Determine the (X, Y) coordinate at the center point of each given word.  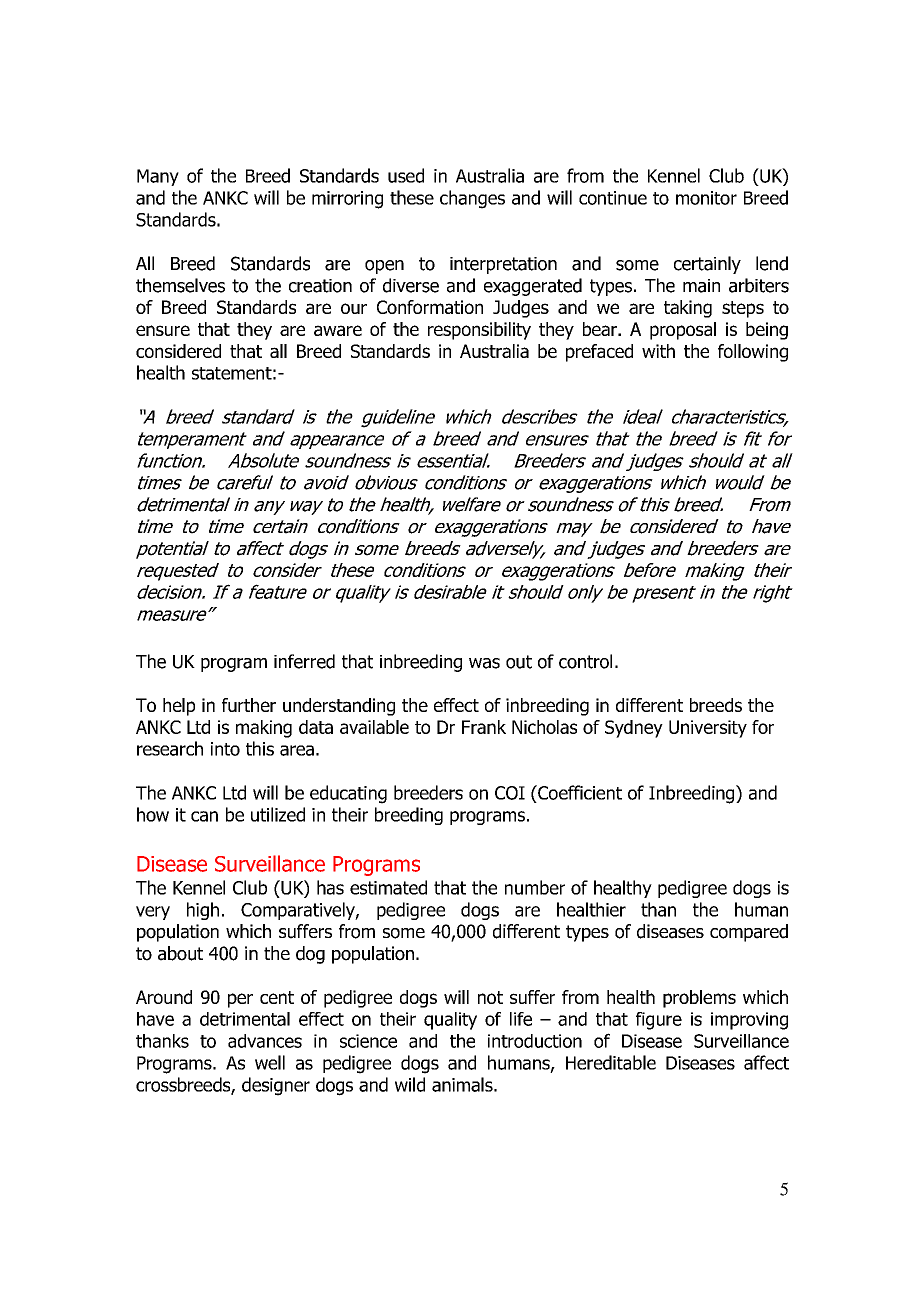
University (708, 729)
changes (472, 199)
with (658, 351)
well (270, 1062)
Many (158, 177)
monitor (706, 198)
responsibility (479, 331)
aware (338, 330)
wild (410, 1084)
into (225, 749)
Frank (484, 727)
